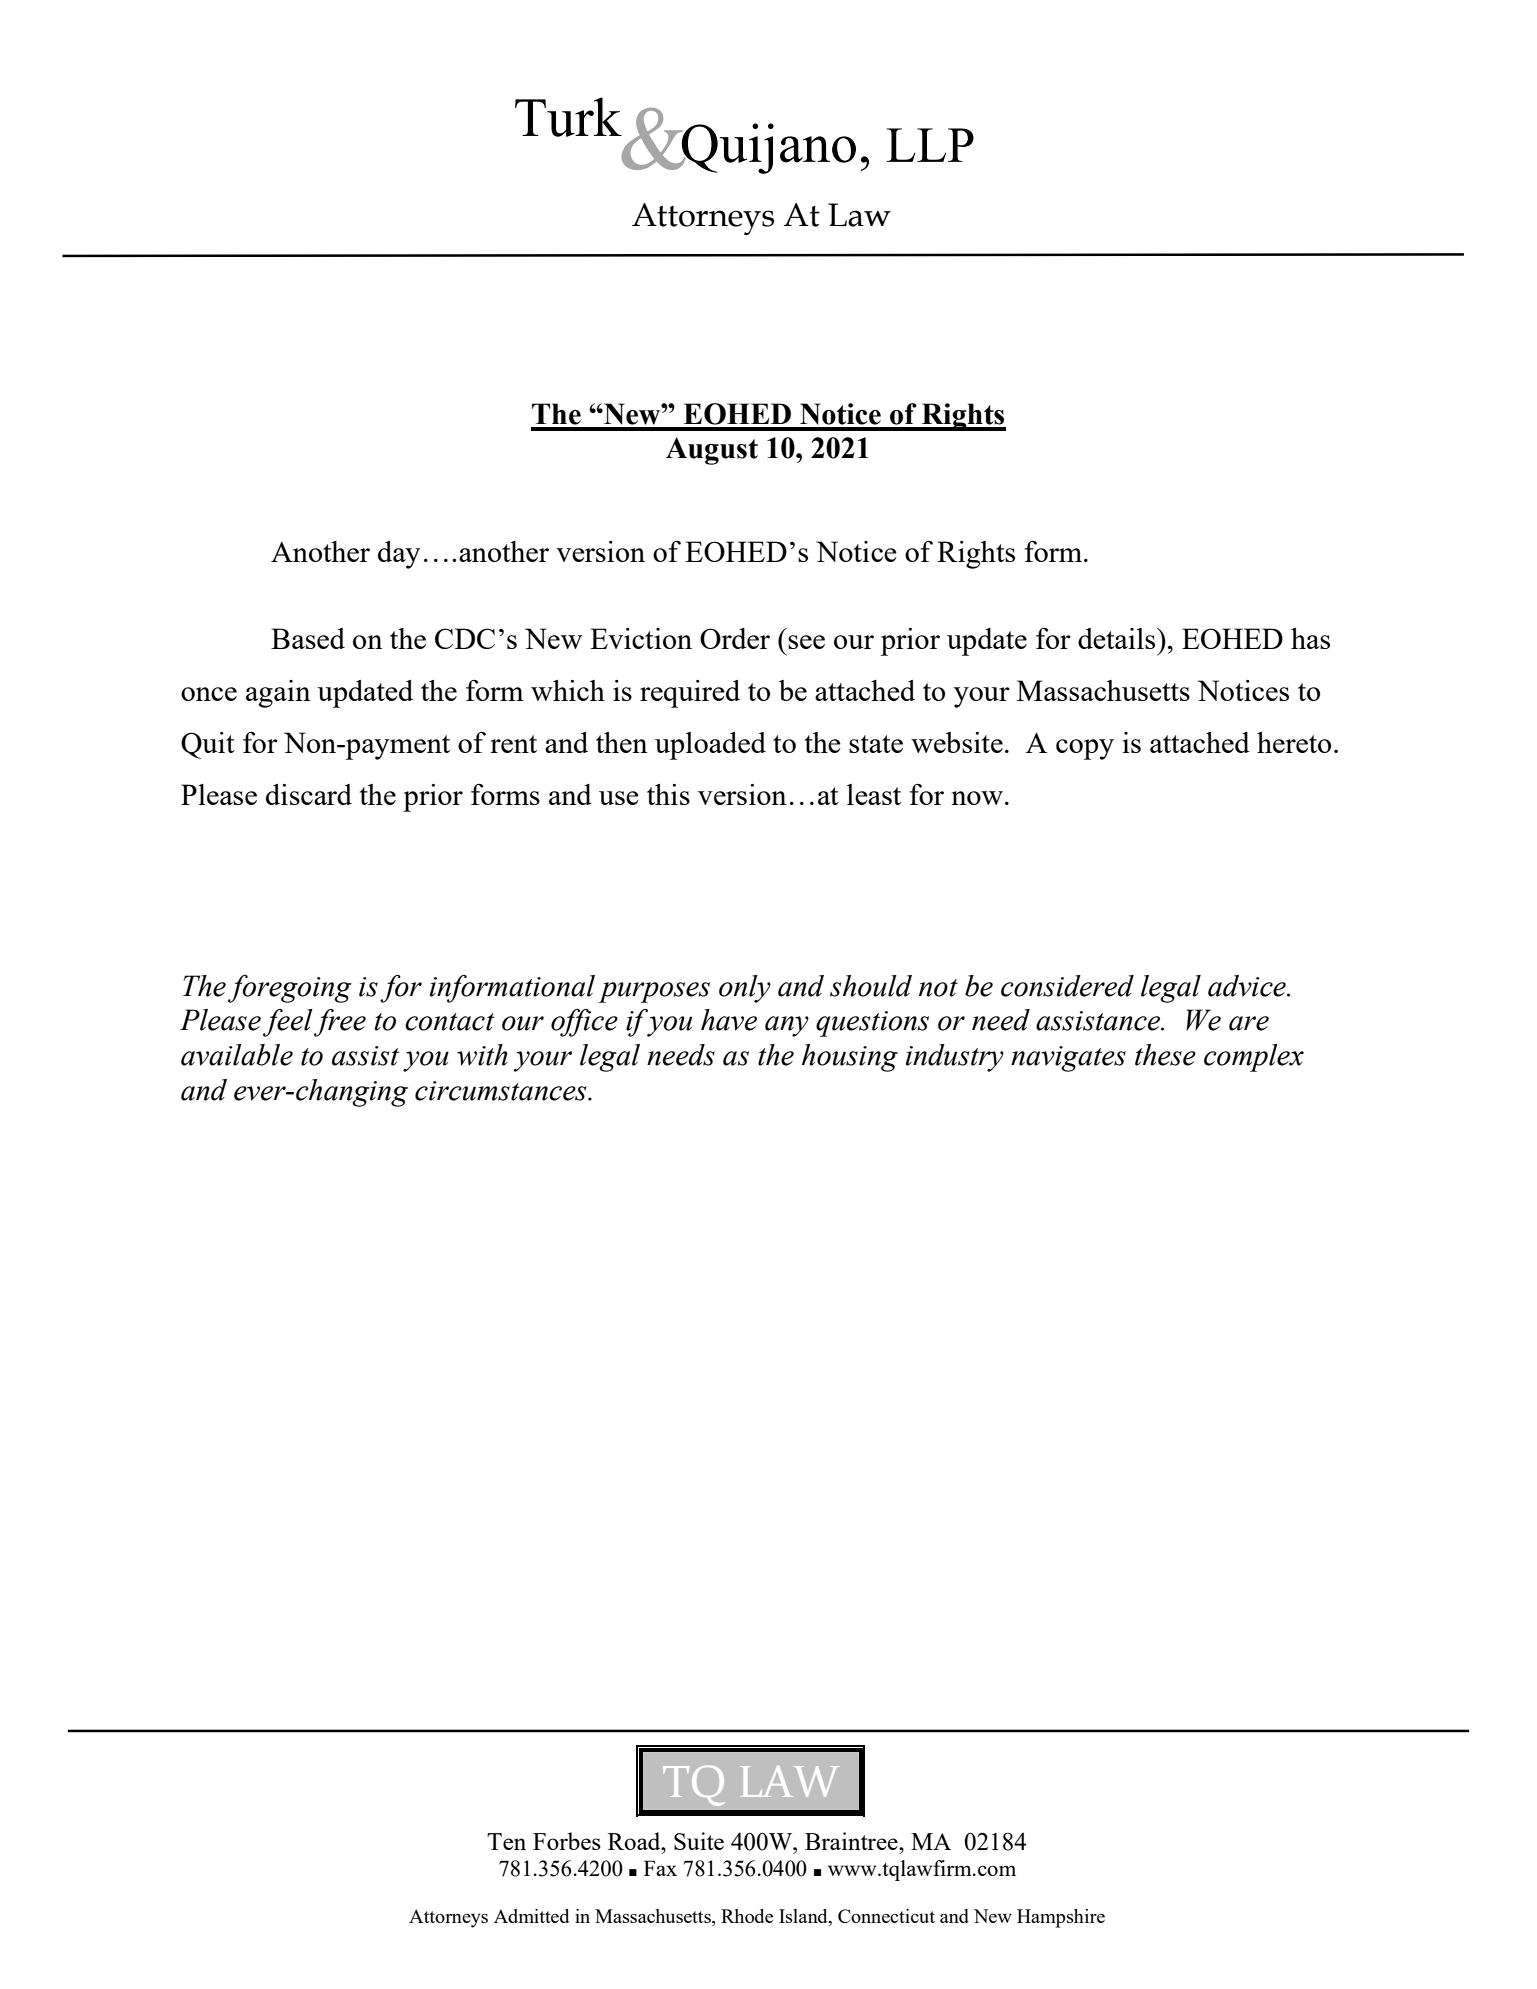  Describe the element at coordinates (1118, 638) in the page. I see `details` at that location.
